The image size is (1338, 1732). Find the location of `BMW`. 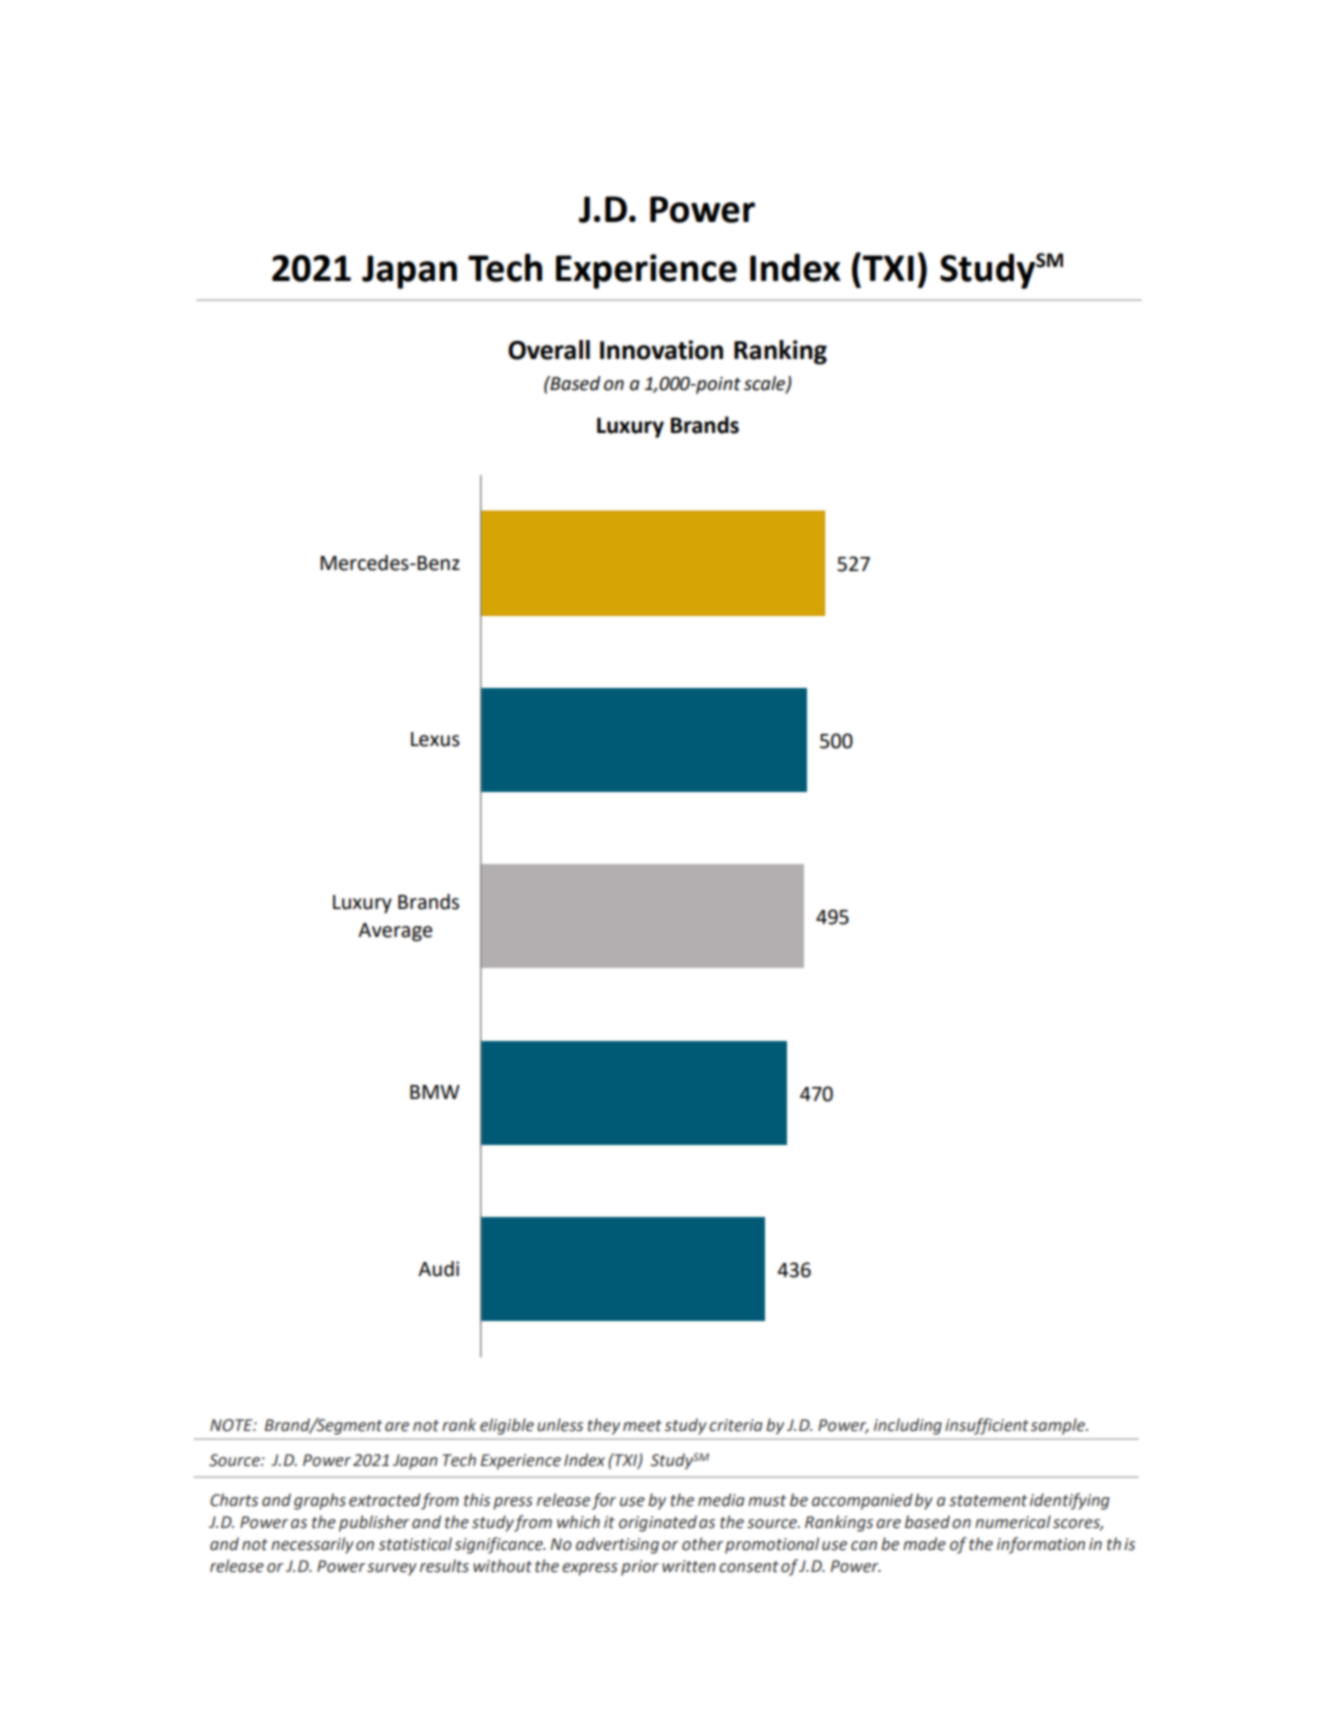

BMW is located at coordinates (435, 1092).
